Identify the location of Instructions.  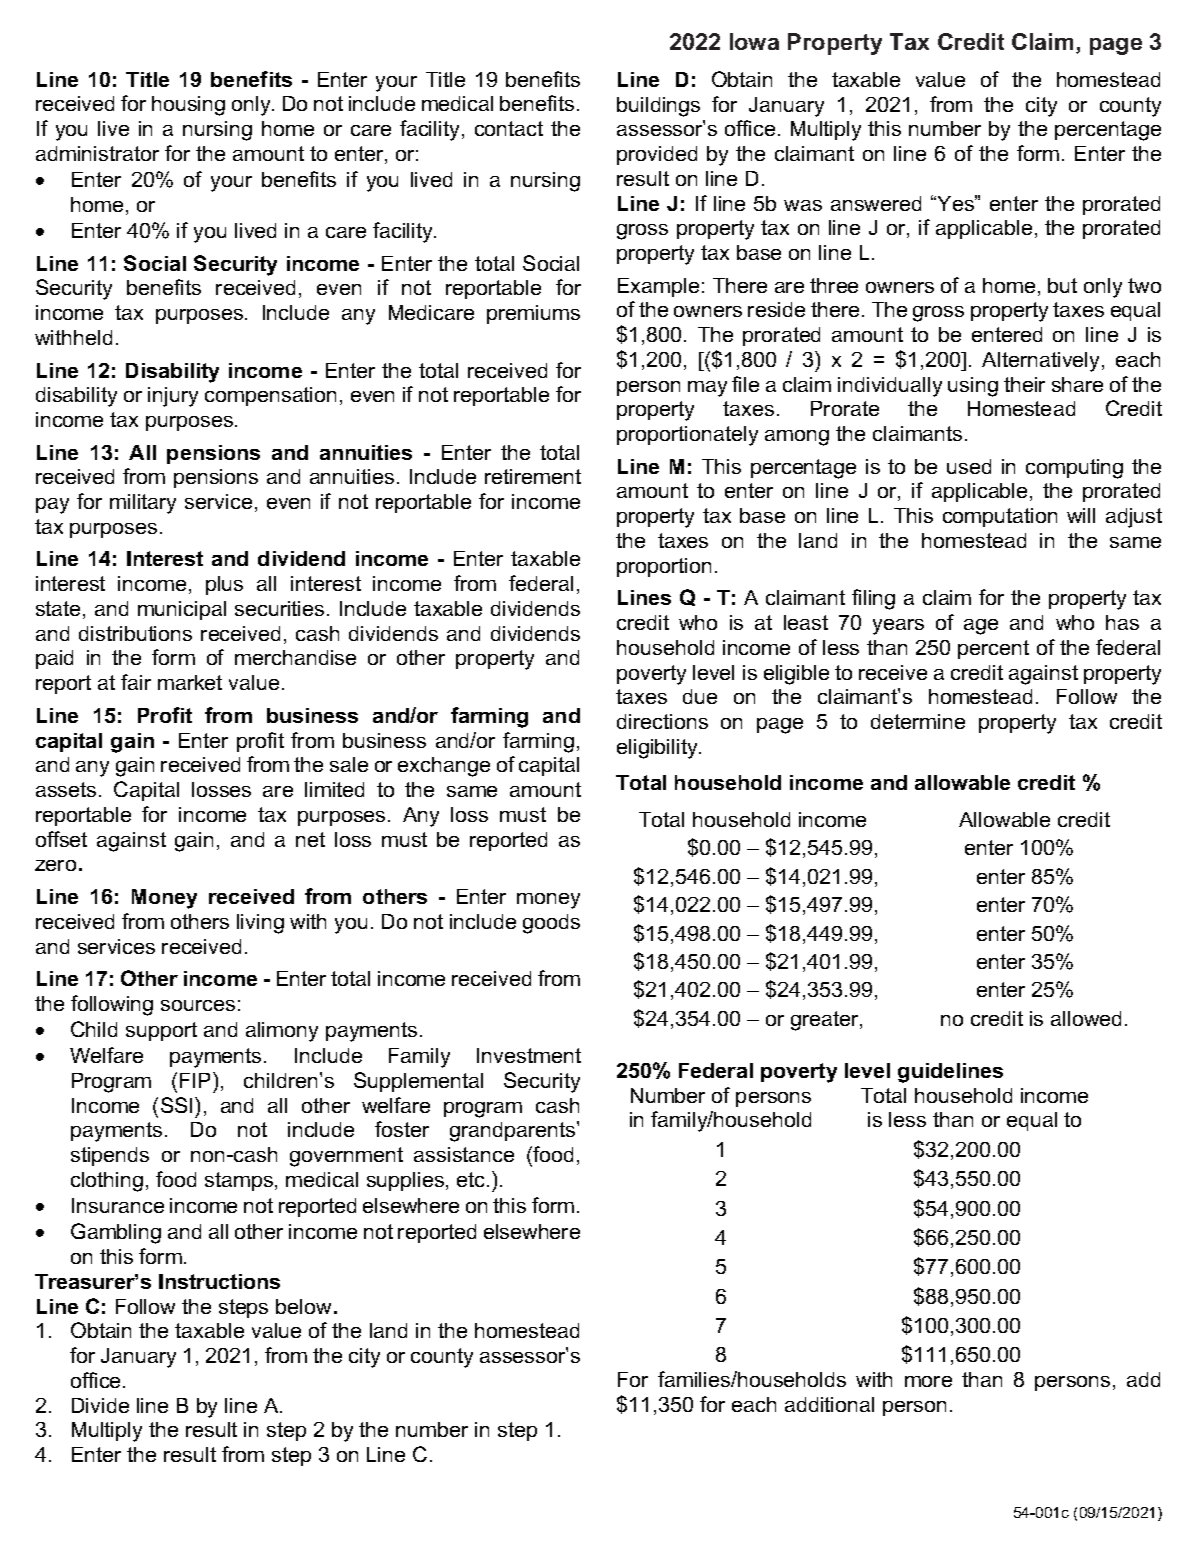
(219, 1281).
